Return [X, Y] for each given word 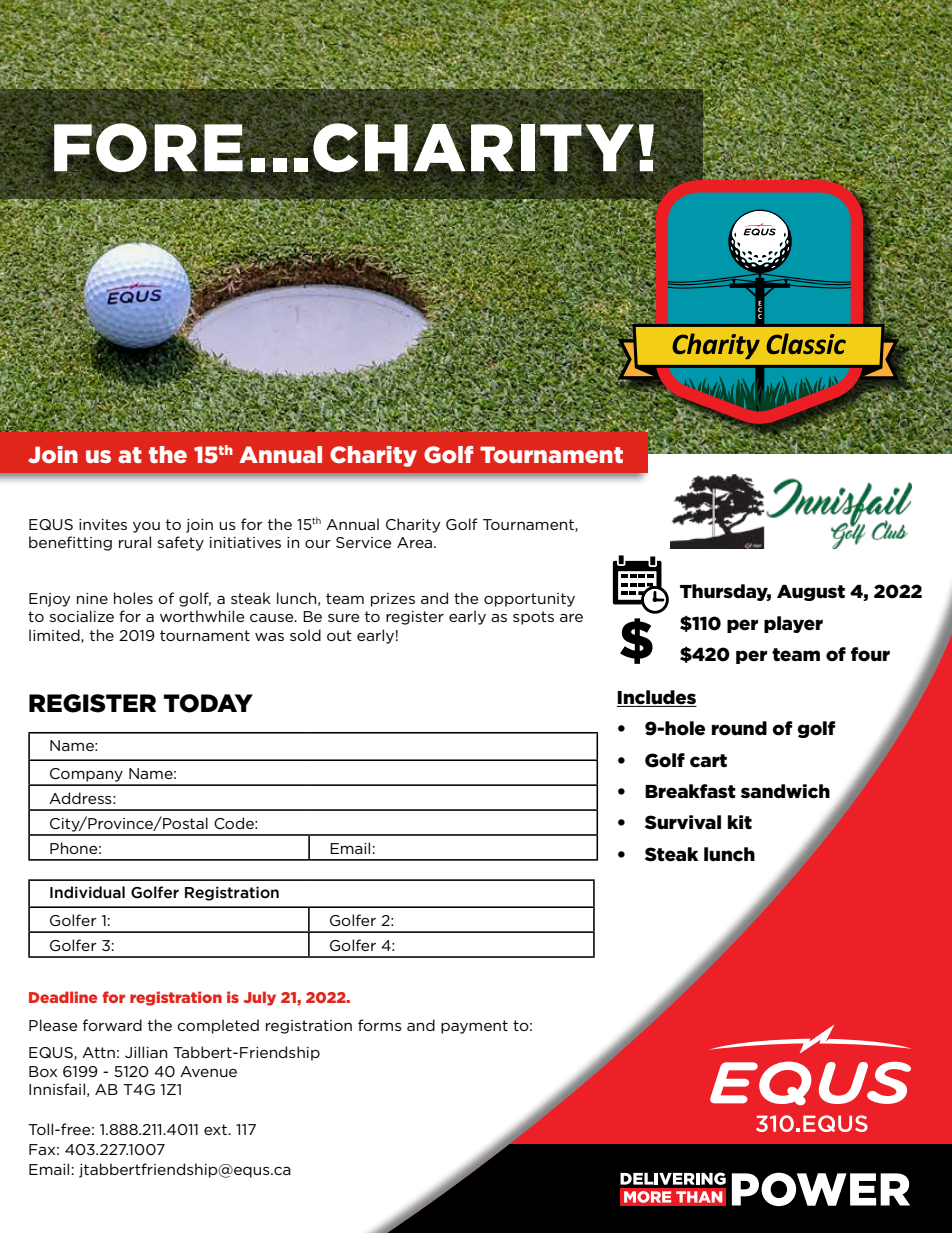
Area [416, 542]
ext [216, 1129]
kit [740, 822]
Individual [87, 892]
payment [474, 1027]
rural [135, 542]
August [811, 592]
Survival [683, 822]
